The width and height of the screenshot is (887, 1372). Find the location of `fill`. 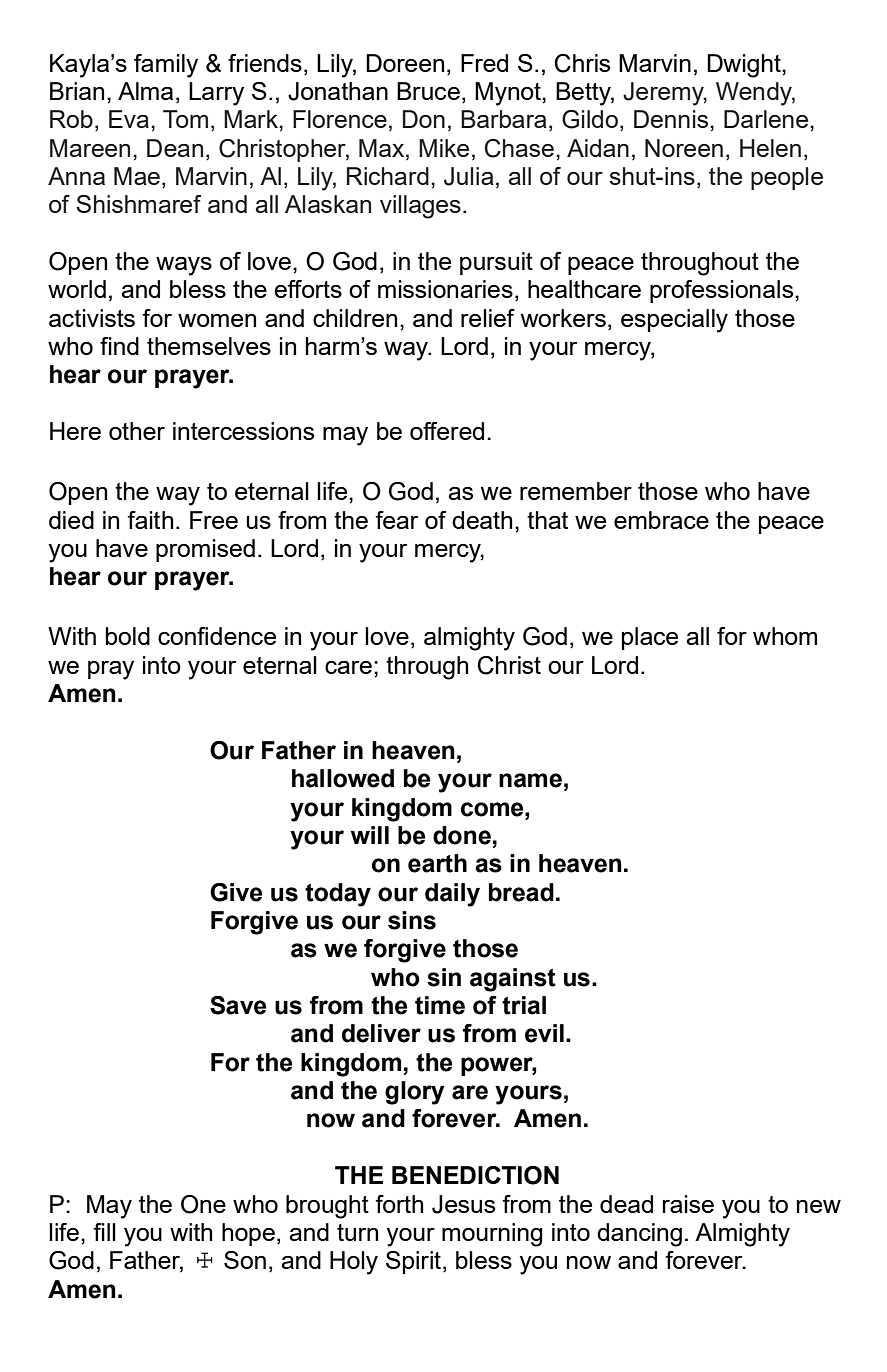

fill is located at coordinates (104, 1232).
